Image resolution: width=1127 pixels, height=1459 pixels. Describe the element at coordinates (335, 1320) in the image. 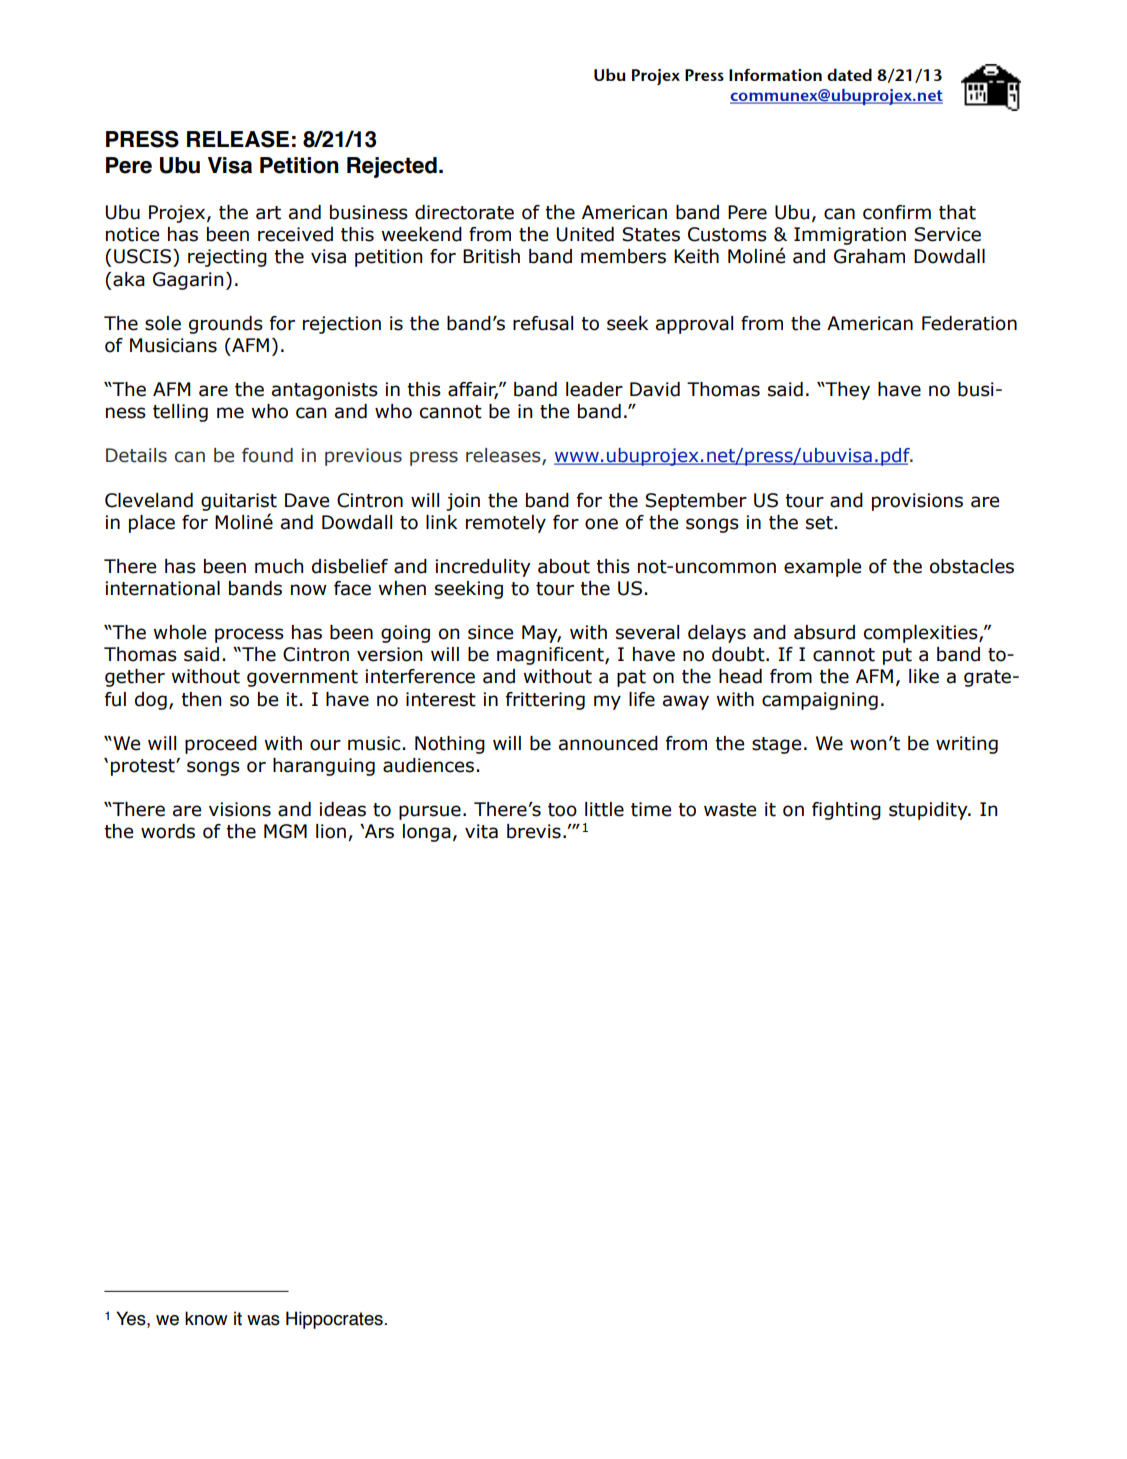

I see `Hippocrates` at that location.
